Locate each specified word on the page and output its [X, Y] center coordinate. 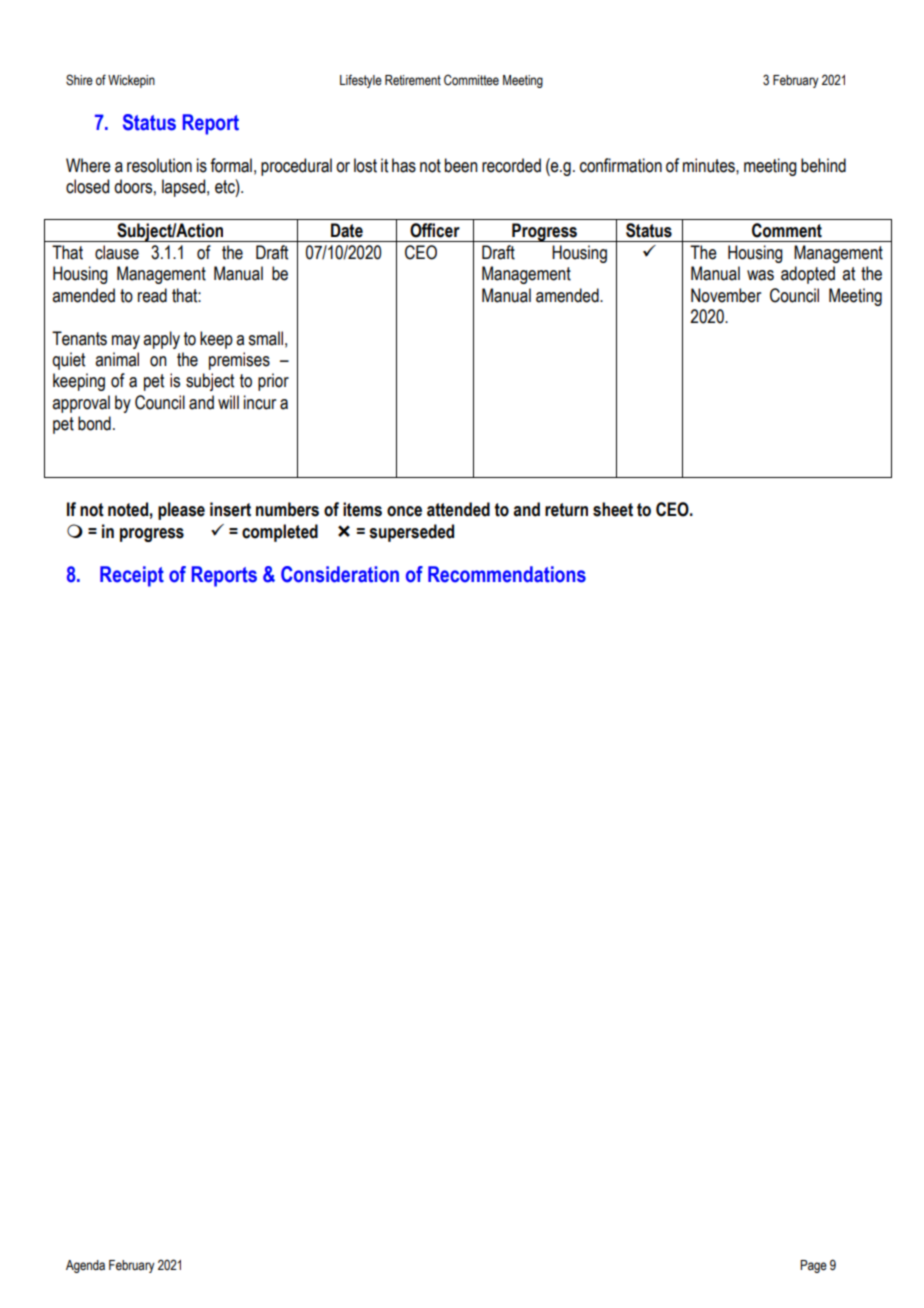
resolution [159, 165]
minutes [710, 165]
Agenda [85, 1266]
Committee [471, 80]
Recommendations [507, 574]
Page [813, 1266]
